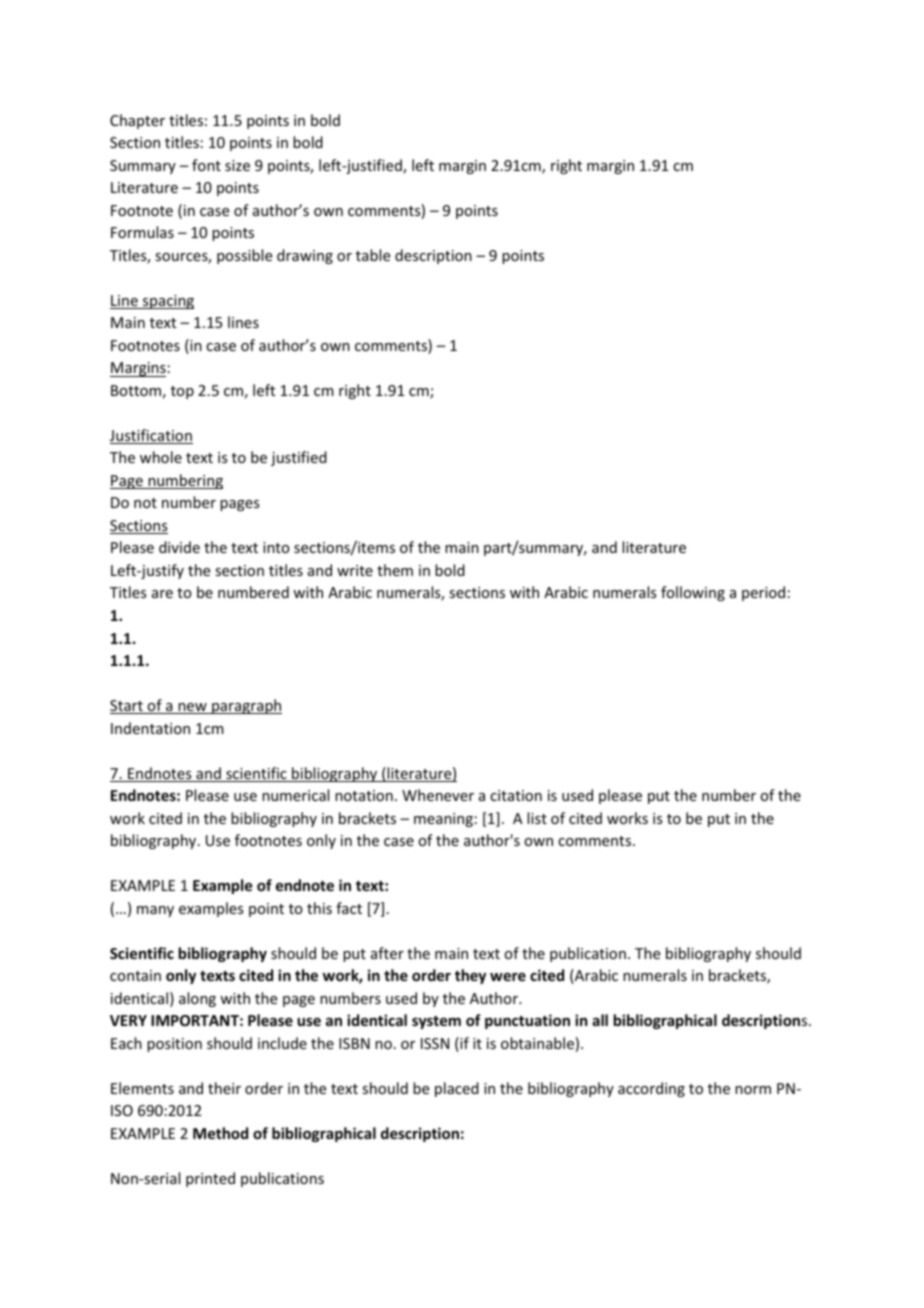 Image resolution: width=924 pixels, height=1308 pixels. Describe the element at coordinates (457, 1089) in the page. I see `placed` at that location.
